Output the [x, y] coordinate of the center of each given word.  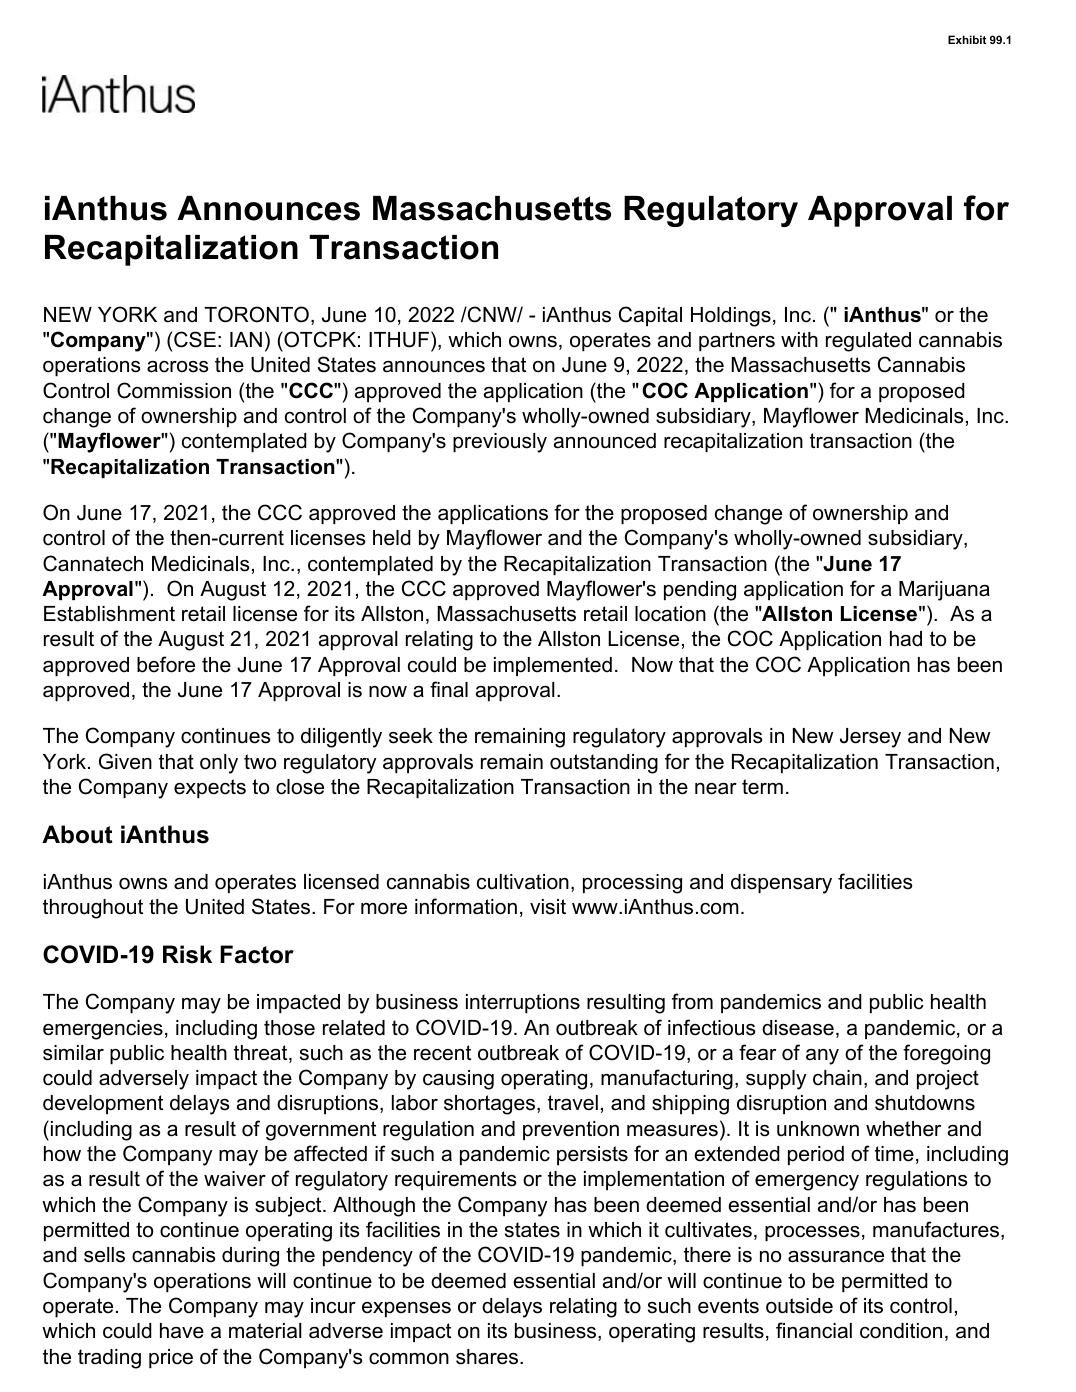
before [166, 664]
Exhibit [967, 39]
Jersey [870, 738]
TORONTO [256, 314]
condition [901, 1331]
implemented [553, 666]
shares [488, 1357]
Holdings [731, 317]
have [182, 1331]
